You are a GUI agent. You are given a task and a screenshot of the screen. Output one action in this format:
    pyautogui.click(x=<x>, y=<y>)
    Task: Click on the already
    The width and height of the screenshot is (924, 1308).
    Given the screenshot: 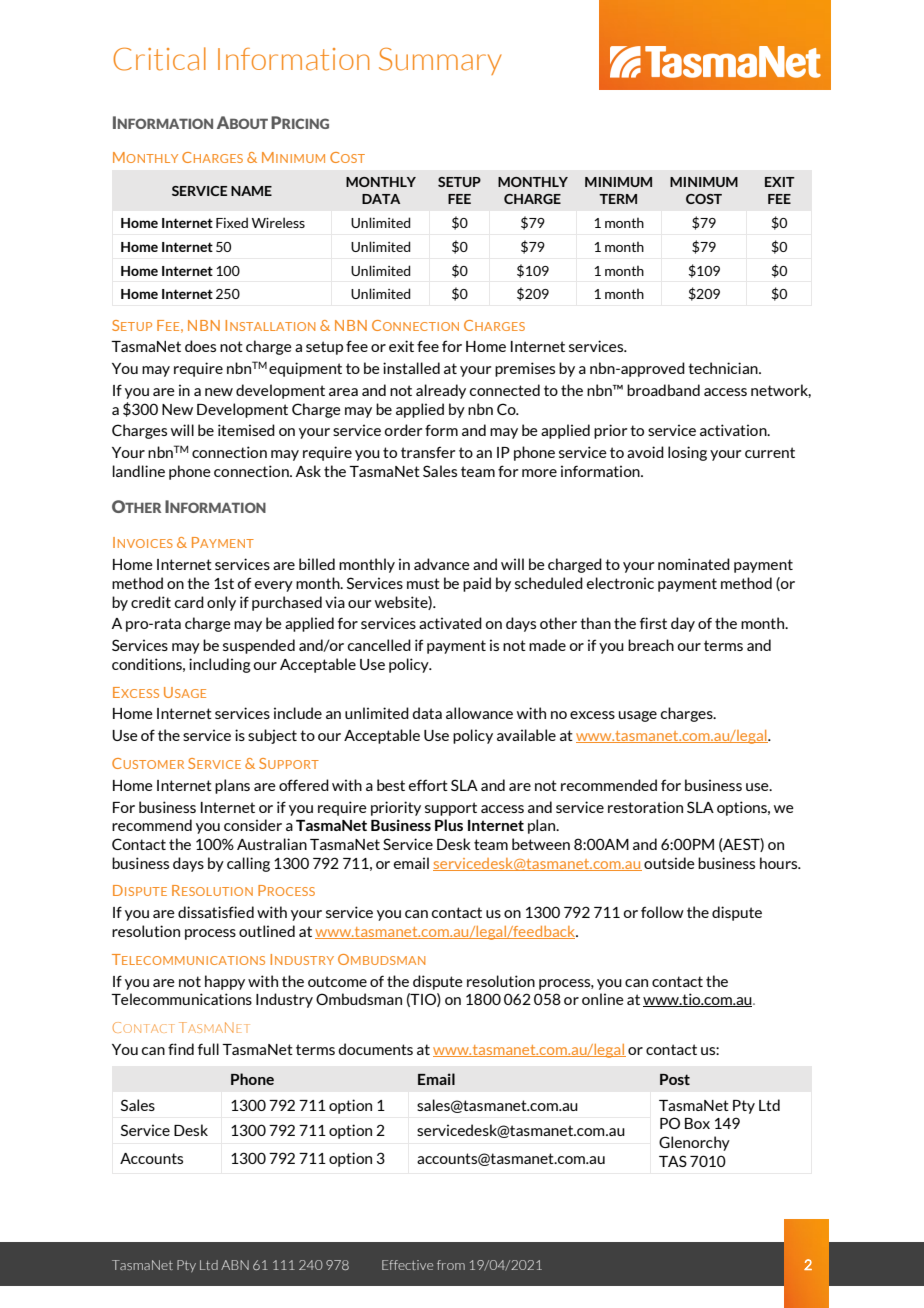 What is the action you would take?
    pyautogui.click(x=441, y=391)
